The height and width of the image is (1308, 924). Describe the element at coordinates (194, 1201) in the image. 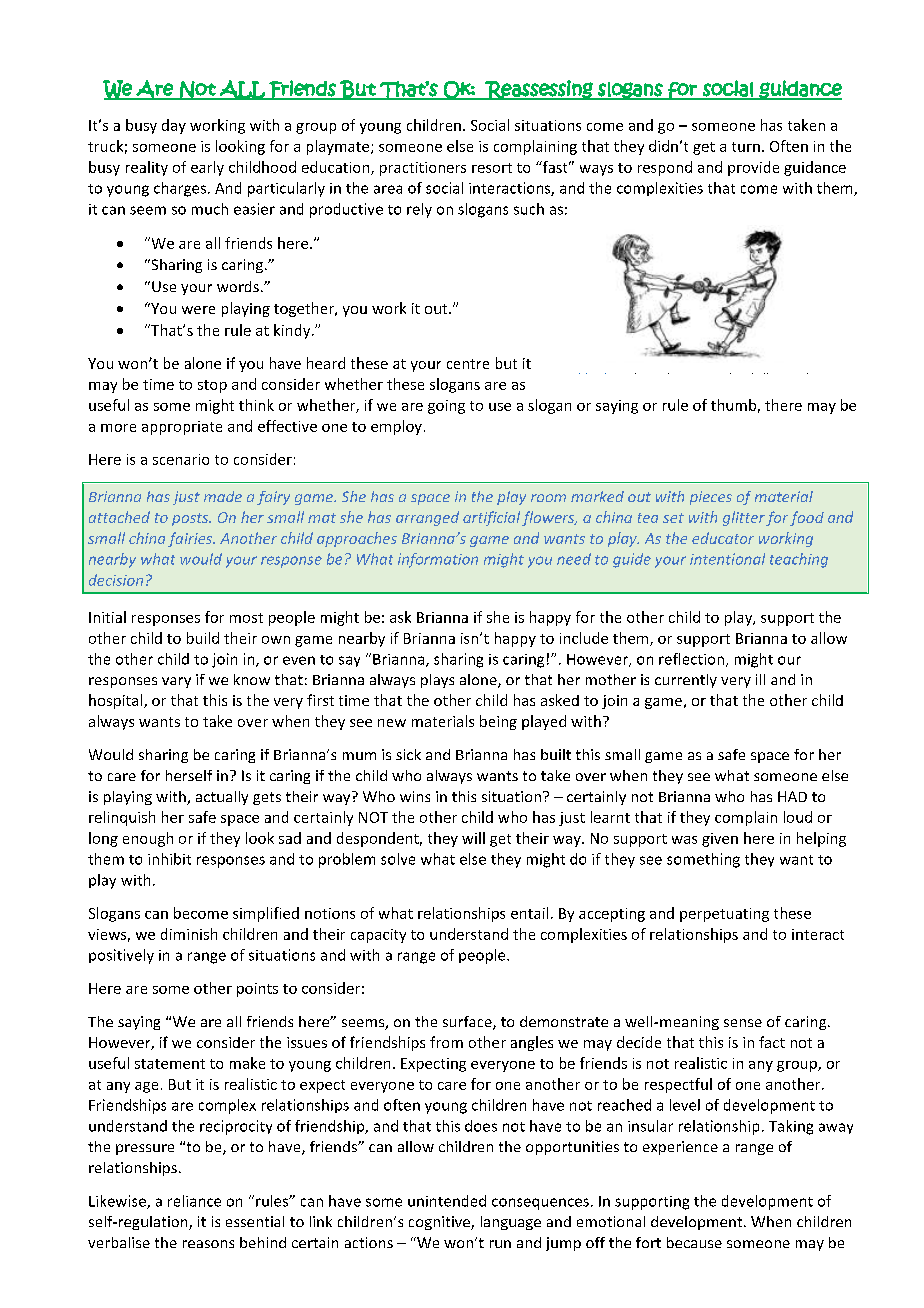

I see `reliance` at that location.
